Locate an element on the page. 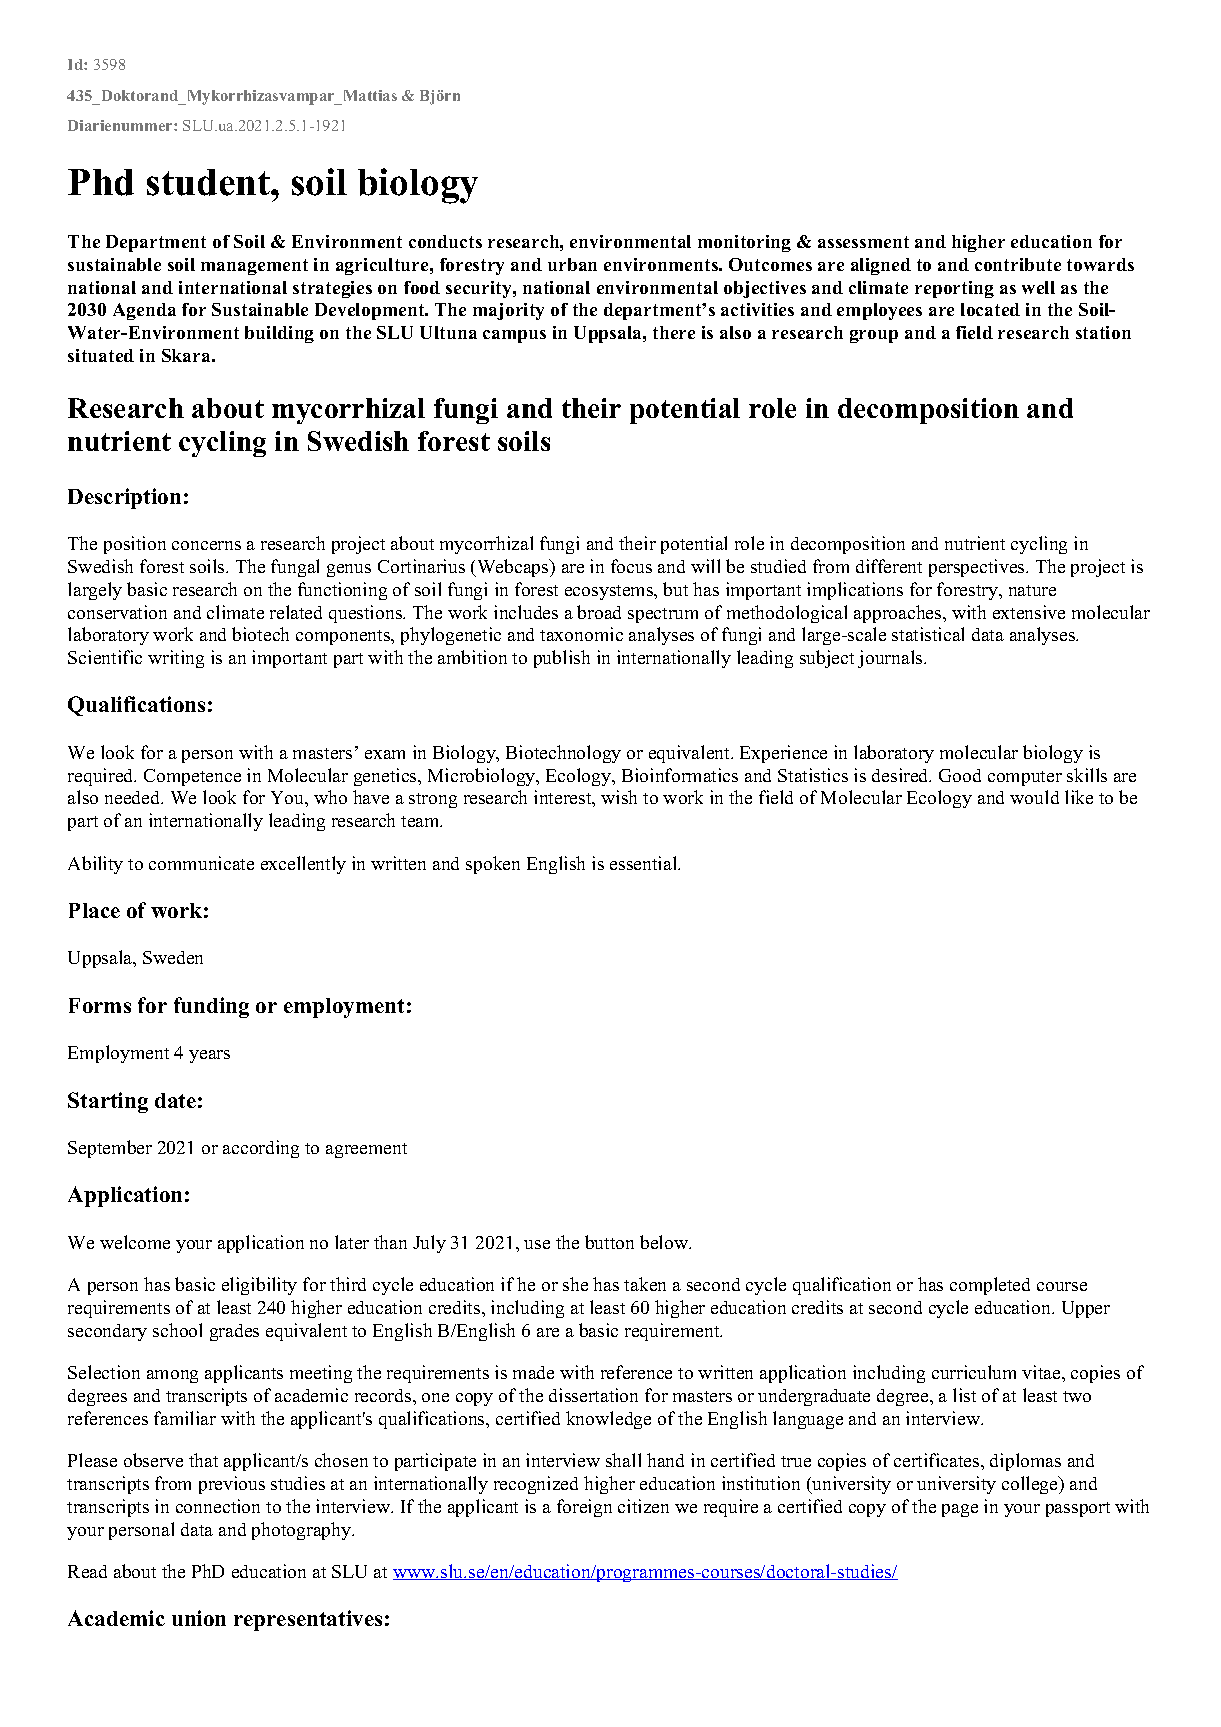 This page has width=1221, height=1727. page is located at coordinates (960, 1510).
